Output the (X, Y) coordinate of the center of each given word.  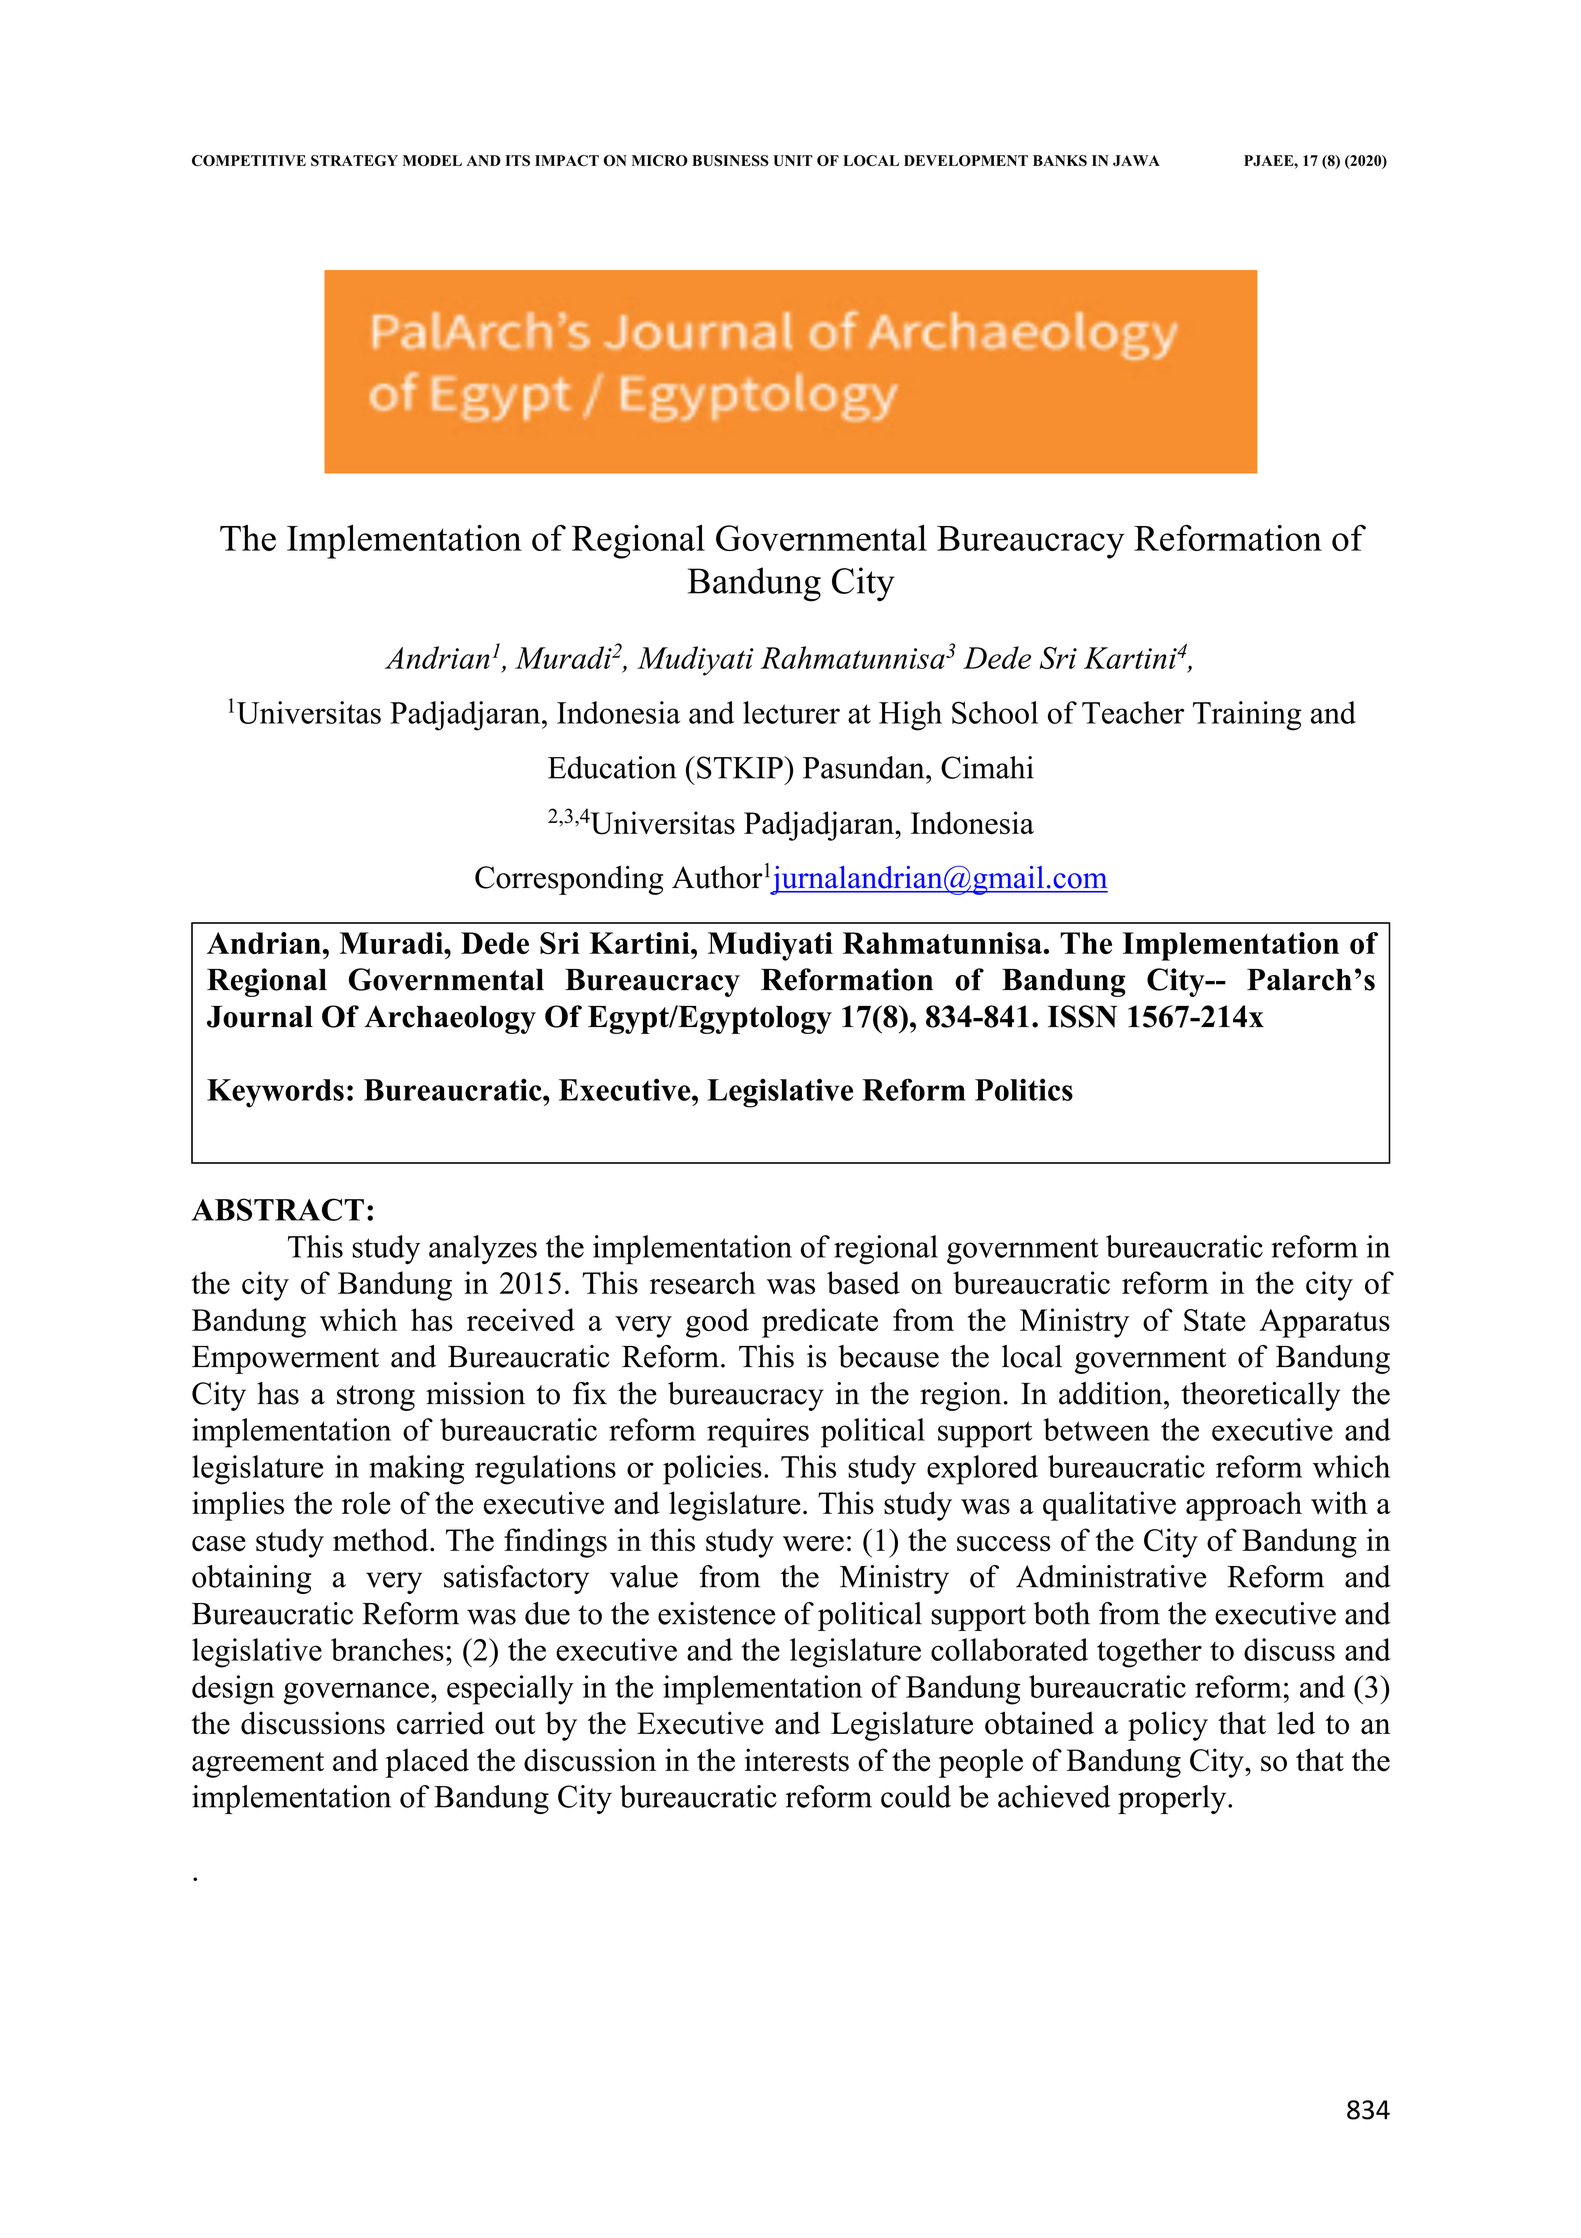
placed (427, 1763)
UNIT (793, 160)
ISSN (1082, 1016)
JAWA (1136, 160)
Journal (260, 1016)
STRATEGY (354, 161)
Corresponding (569, 880)
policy (1168, 1726)
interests (797, 1760)
